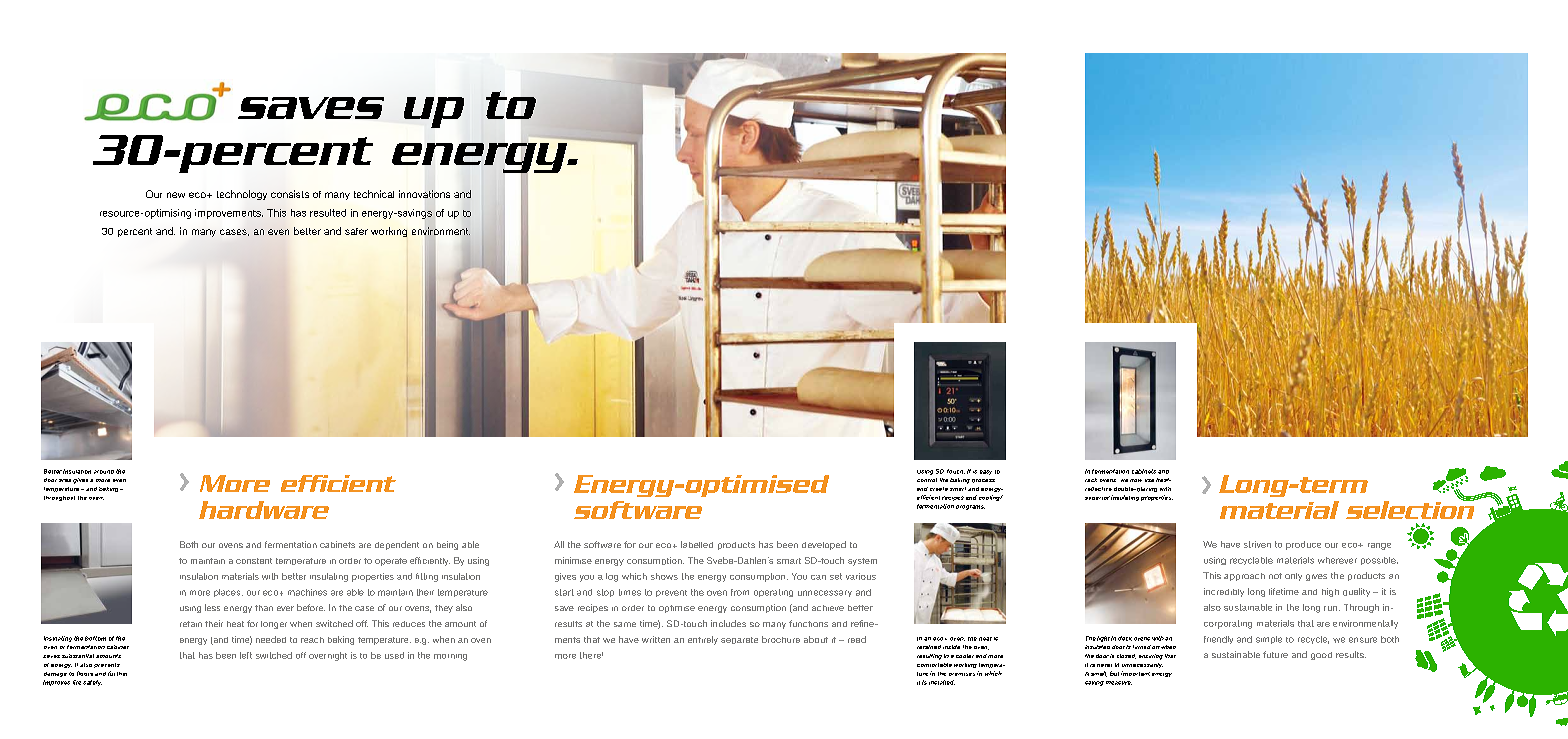 The width and height of the image is (1568, 739). Describe the element at coordinates (242, 195) in the image. I see `technology` at that location.
